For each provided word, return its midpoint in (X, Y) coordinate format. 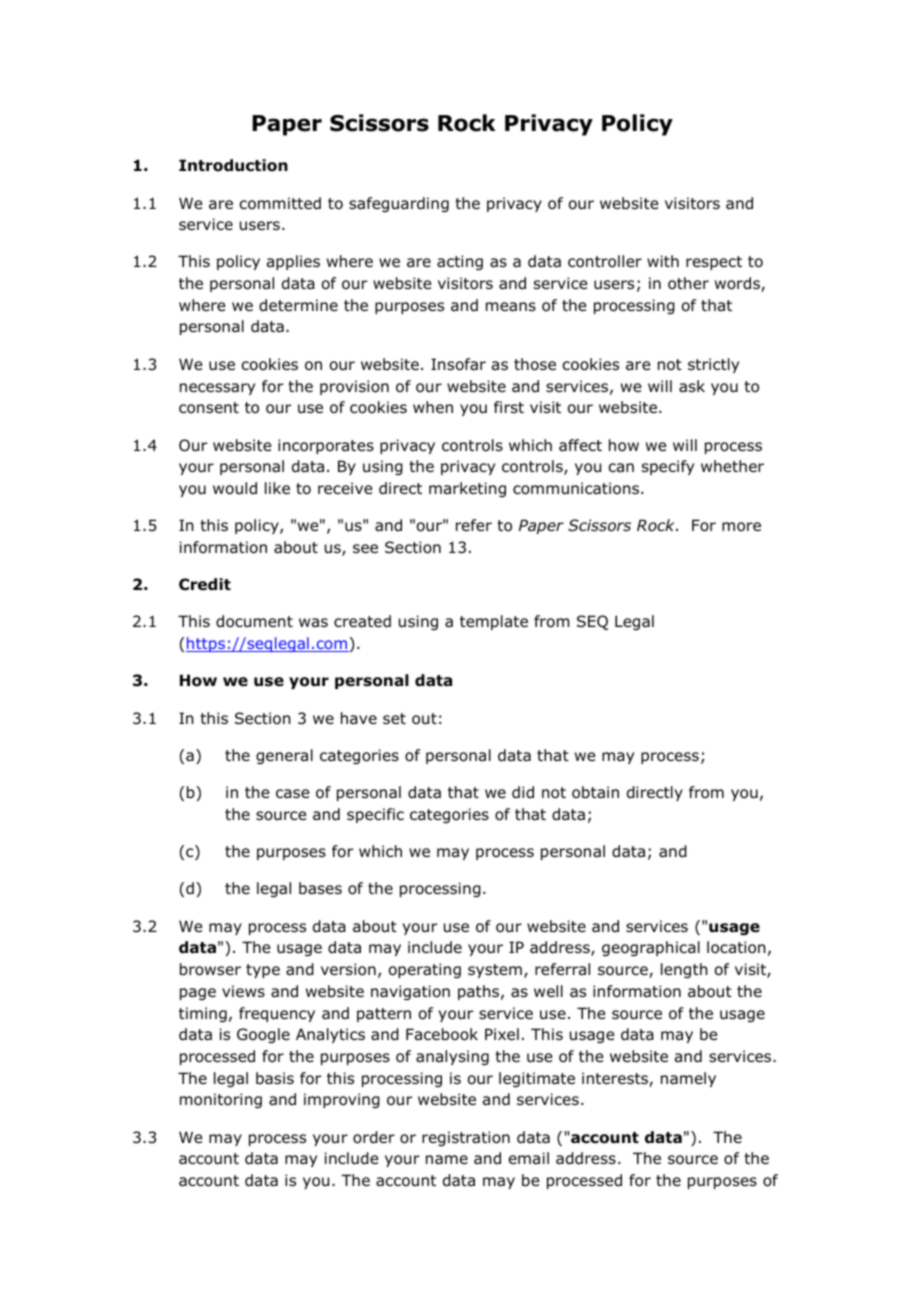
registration (466, 1138)
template (494, 622)
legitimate (537, 1079)
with (663, 261)
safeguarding (399, 204)
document (254, 621)
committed (280, 203)
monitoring (221, 1100)
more (741, 527)
